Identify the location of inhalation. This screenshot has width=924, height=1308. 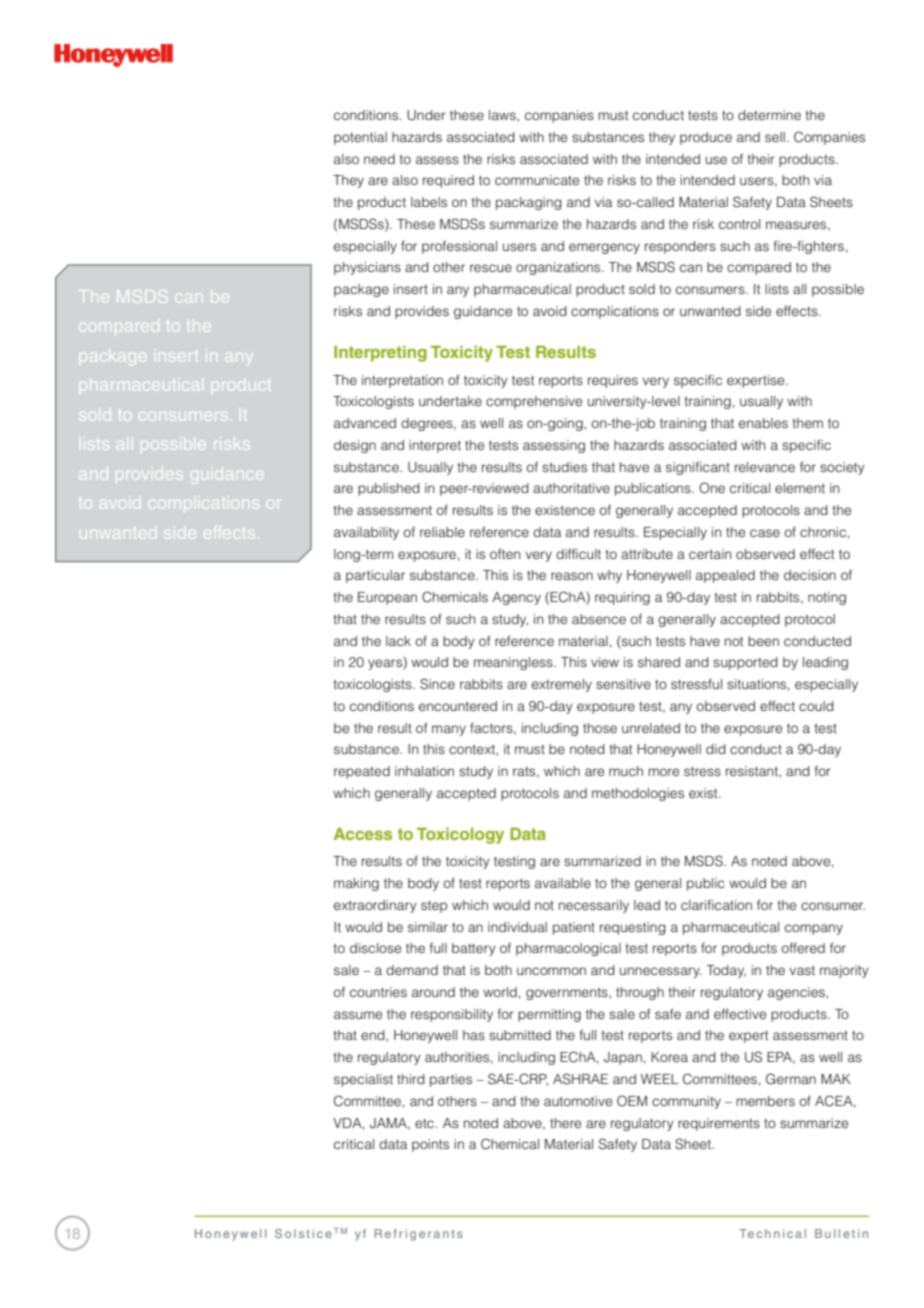
(424, 771).
